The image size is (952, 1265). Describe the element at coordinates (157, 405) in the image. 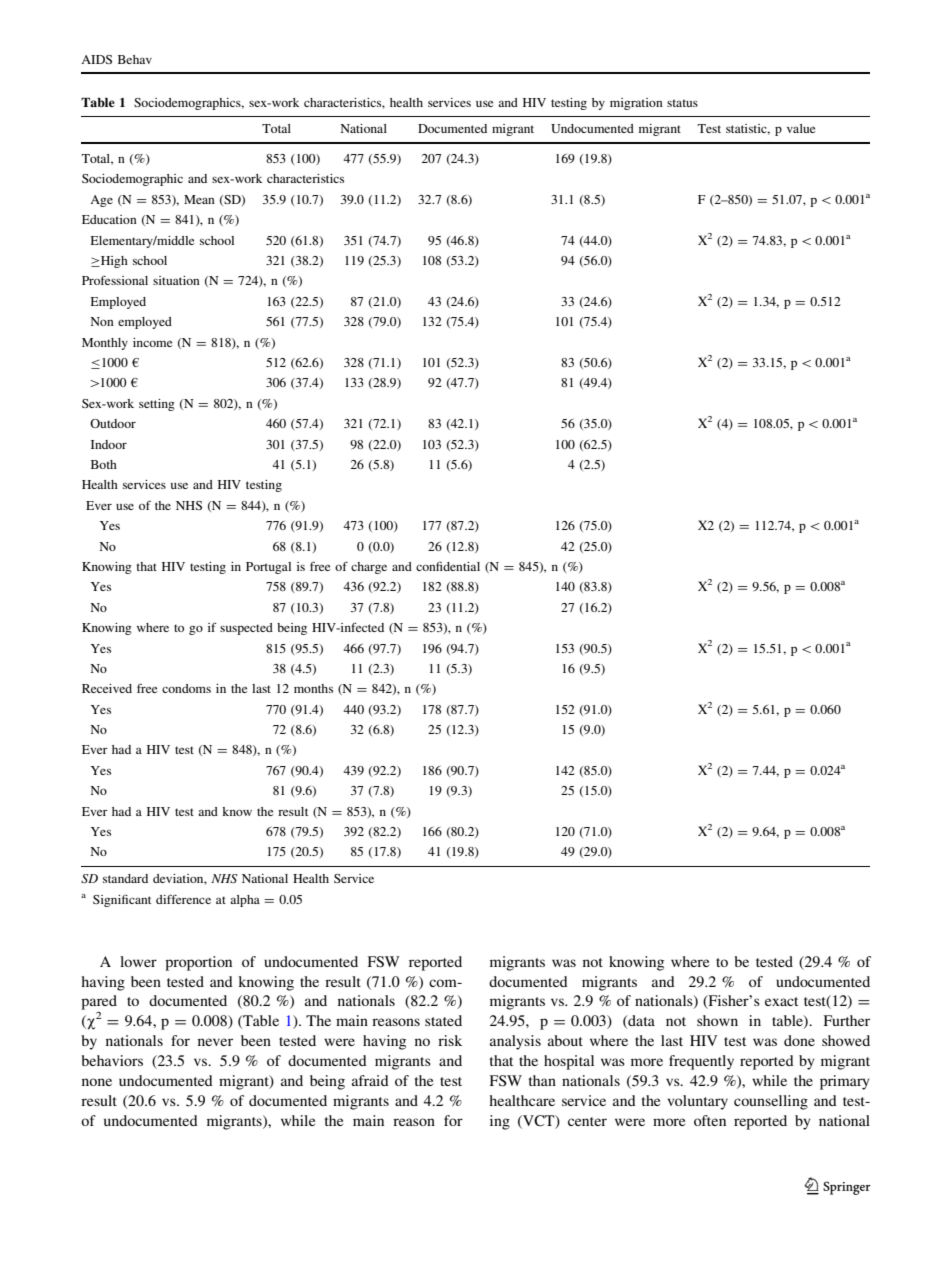

I see `setting` at that location.
